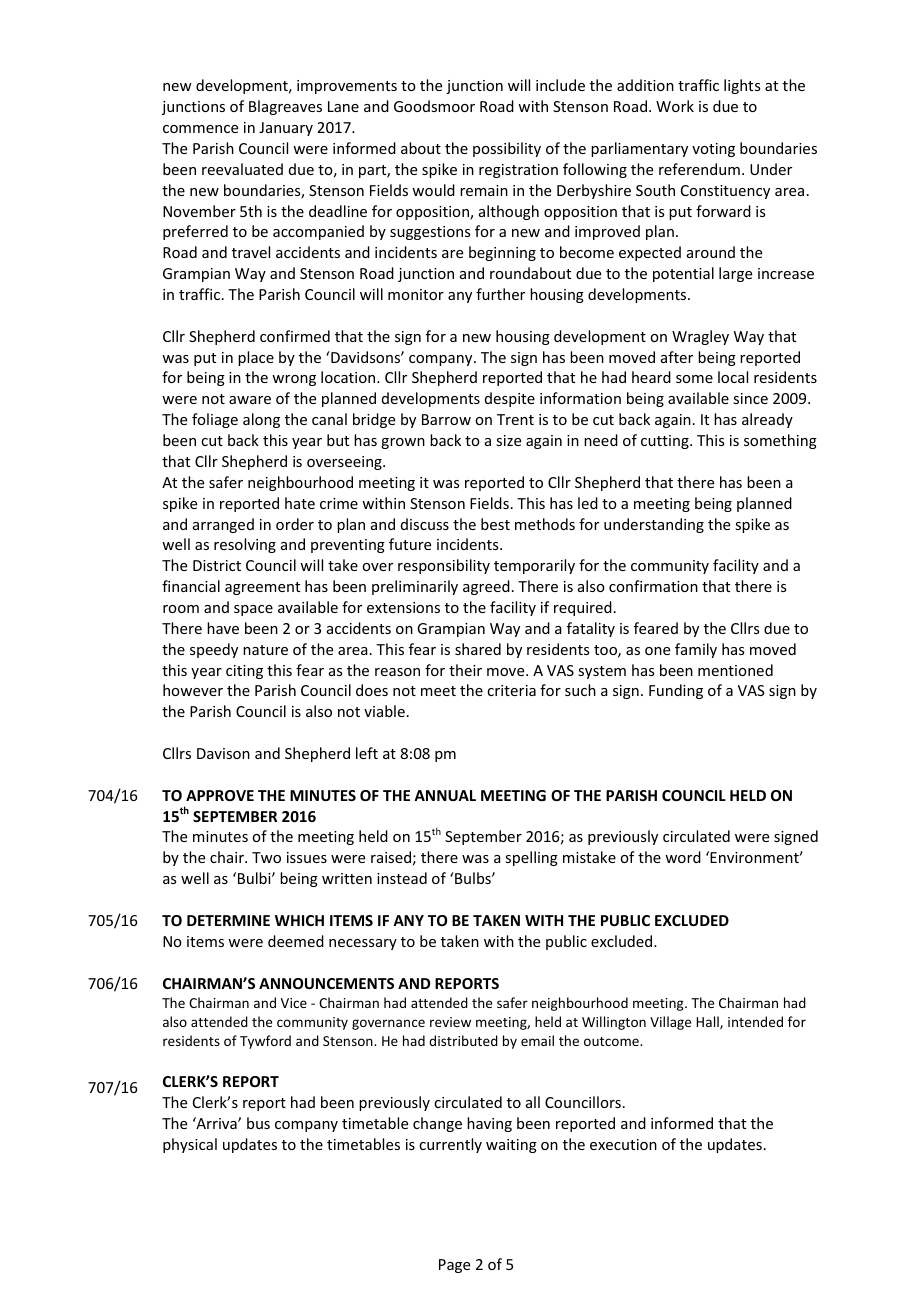 This image has width=924, height=1308. What do you see at coordinates (735, 670) in the image?
I see `mentioned` at bounding box center [735, 670].
